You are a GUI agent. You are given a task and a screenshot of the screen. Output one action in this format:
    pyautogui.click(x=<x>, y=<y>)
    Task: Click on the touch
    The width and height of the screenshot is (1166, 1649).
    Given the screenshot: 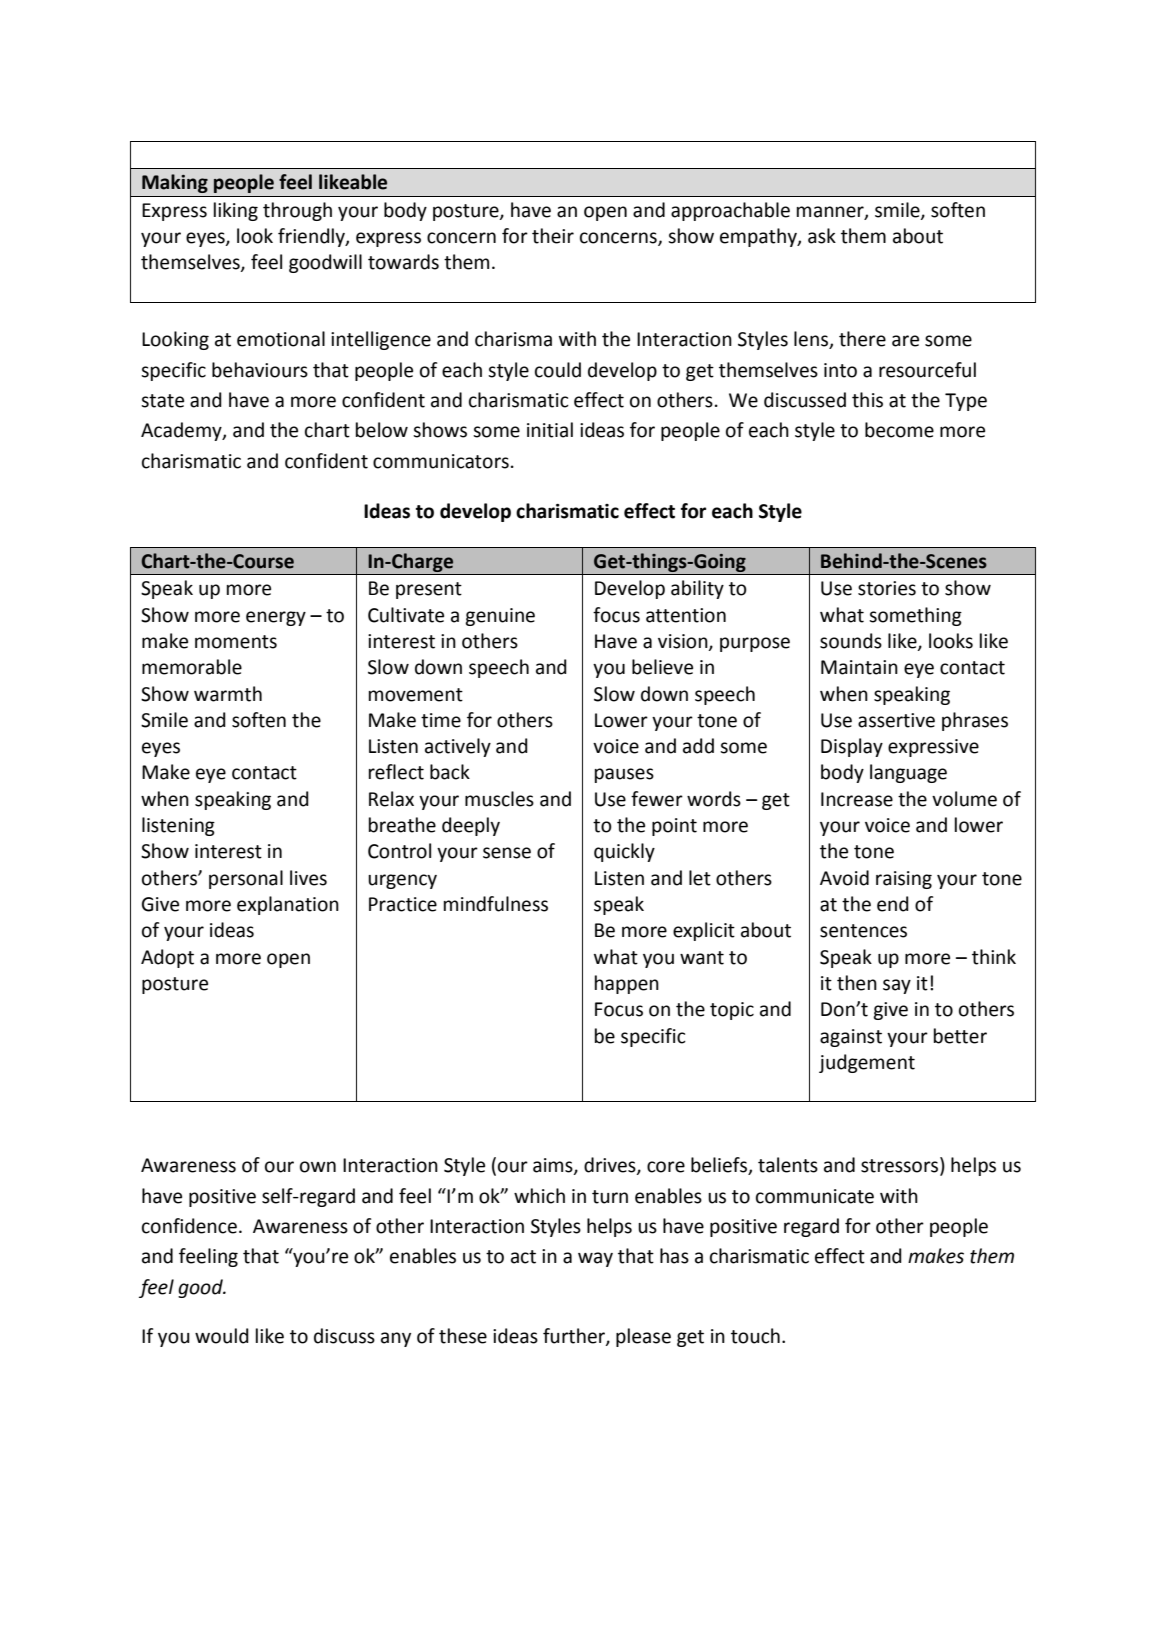 What is the action you would take?
    pyautogui.click(x=755, y=1336)
